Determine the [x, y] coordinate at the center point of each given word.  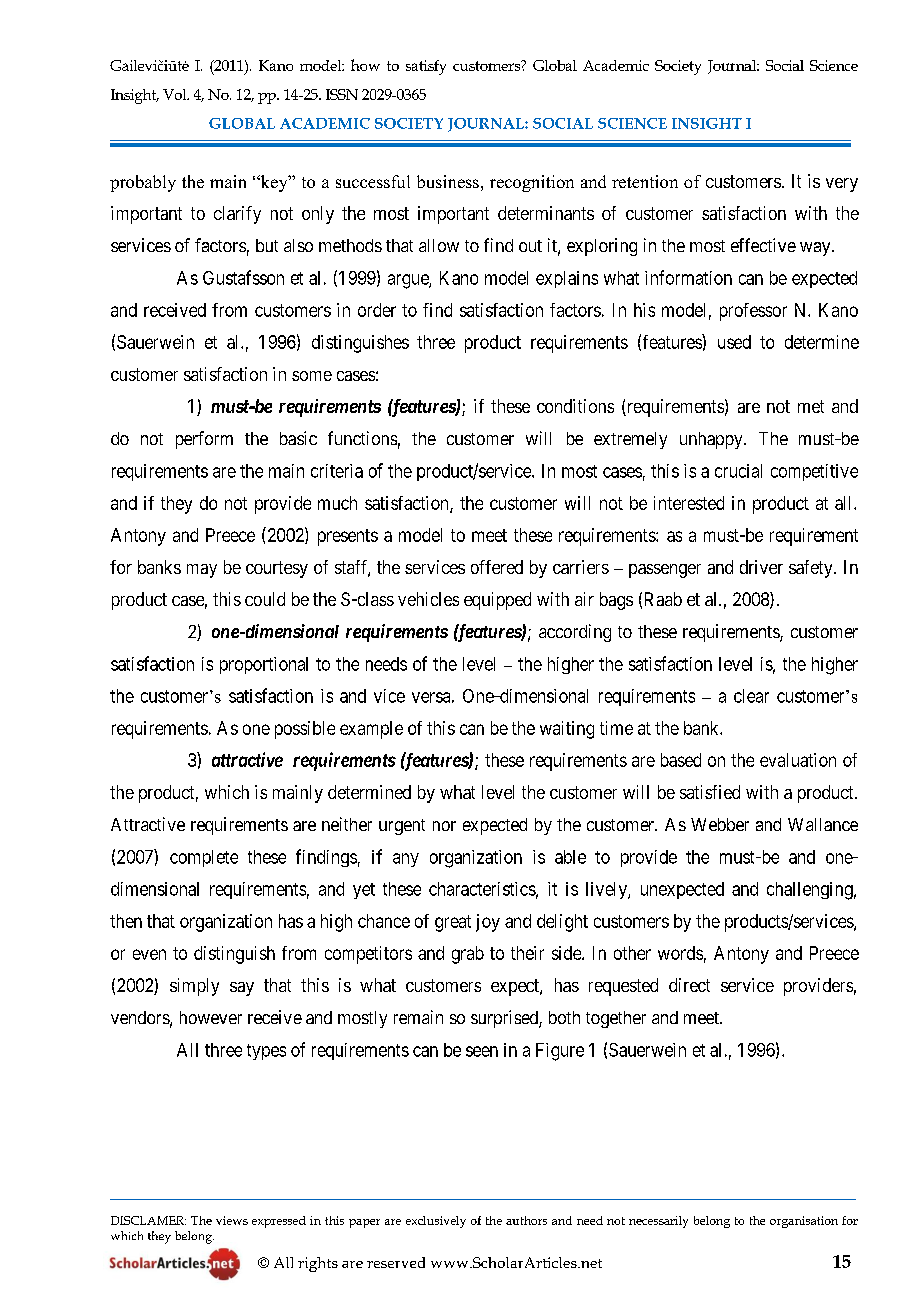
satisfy [426, 67]
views [232, 1220]
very [842, 185]
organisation [804, 1222]
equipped [497, 601]
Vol [176, 94]
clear [751, 696]
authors [526, 1220]
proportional [264, 665]
